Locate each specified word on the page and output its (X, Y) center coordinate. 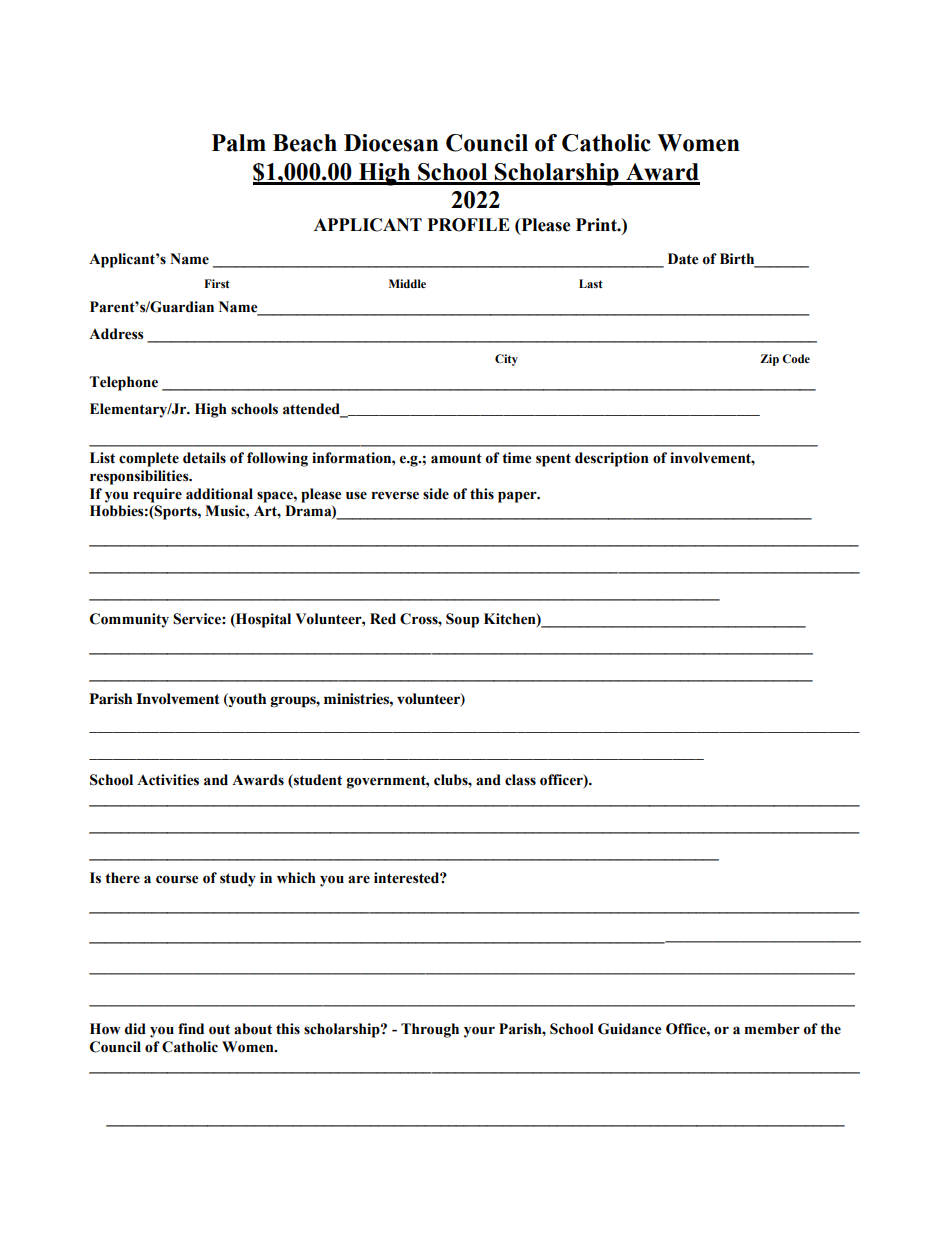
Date (683, 259)
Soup (462, 620)
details (204, 458)
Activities (168, 780)
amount (456, 458)
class (520, 780)
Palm (239, 143)
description (612, 459)
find (191, 1029)
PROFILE (469, 225)
